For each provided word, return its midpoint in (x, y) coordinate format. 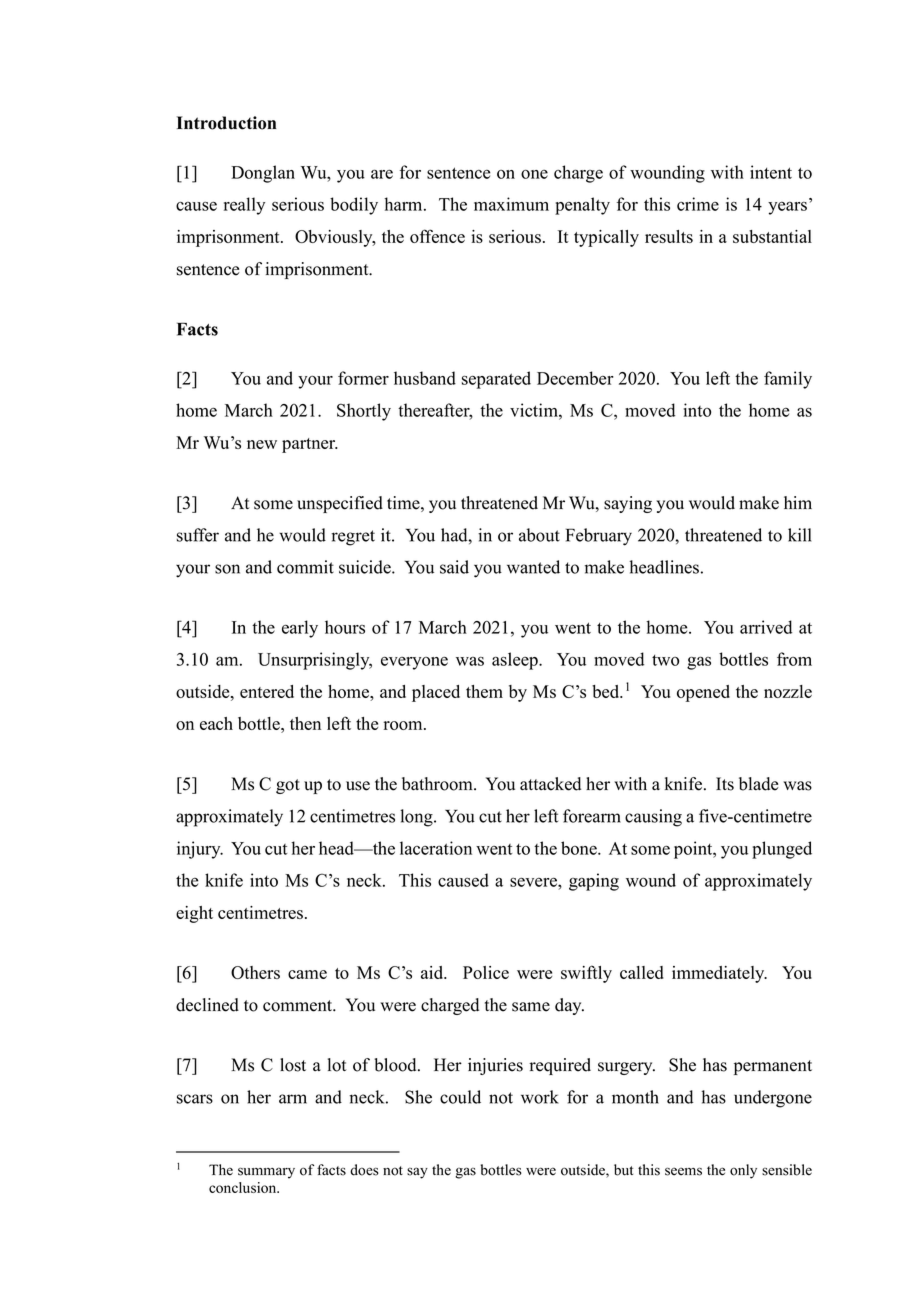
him (798, 502)
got (288, 786)
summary (266, 1173)
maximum (511, 204)
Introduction (226, 123)
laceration (436, 848)
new (262, 444)
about (539, 535)
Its (725, 784)
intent (771, 172)
